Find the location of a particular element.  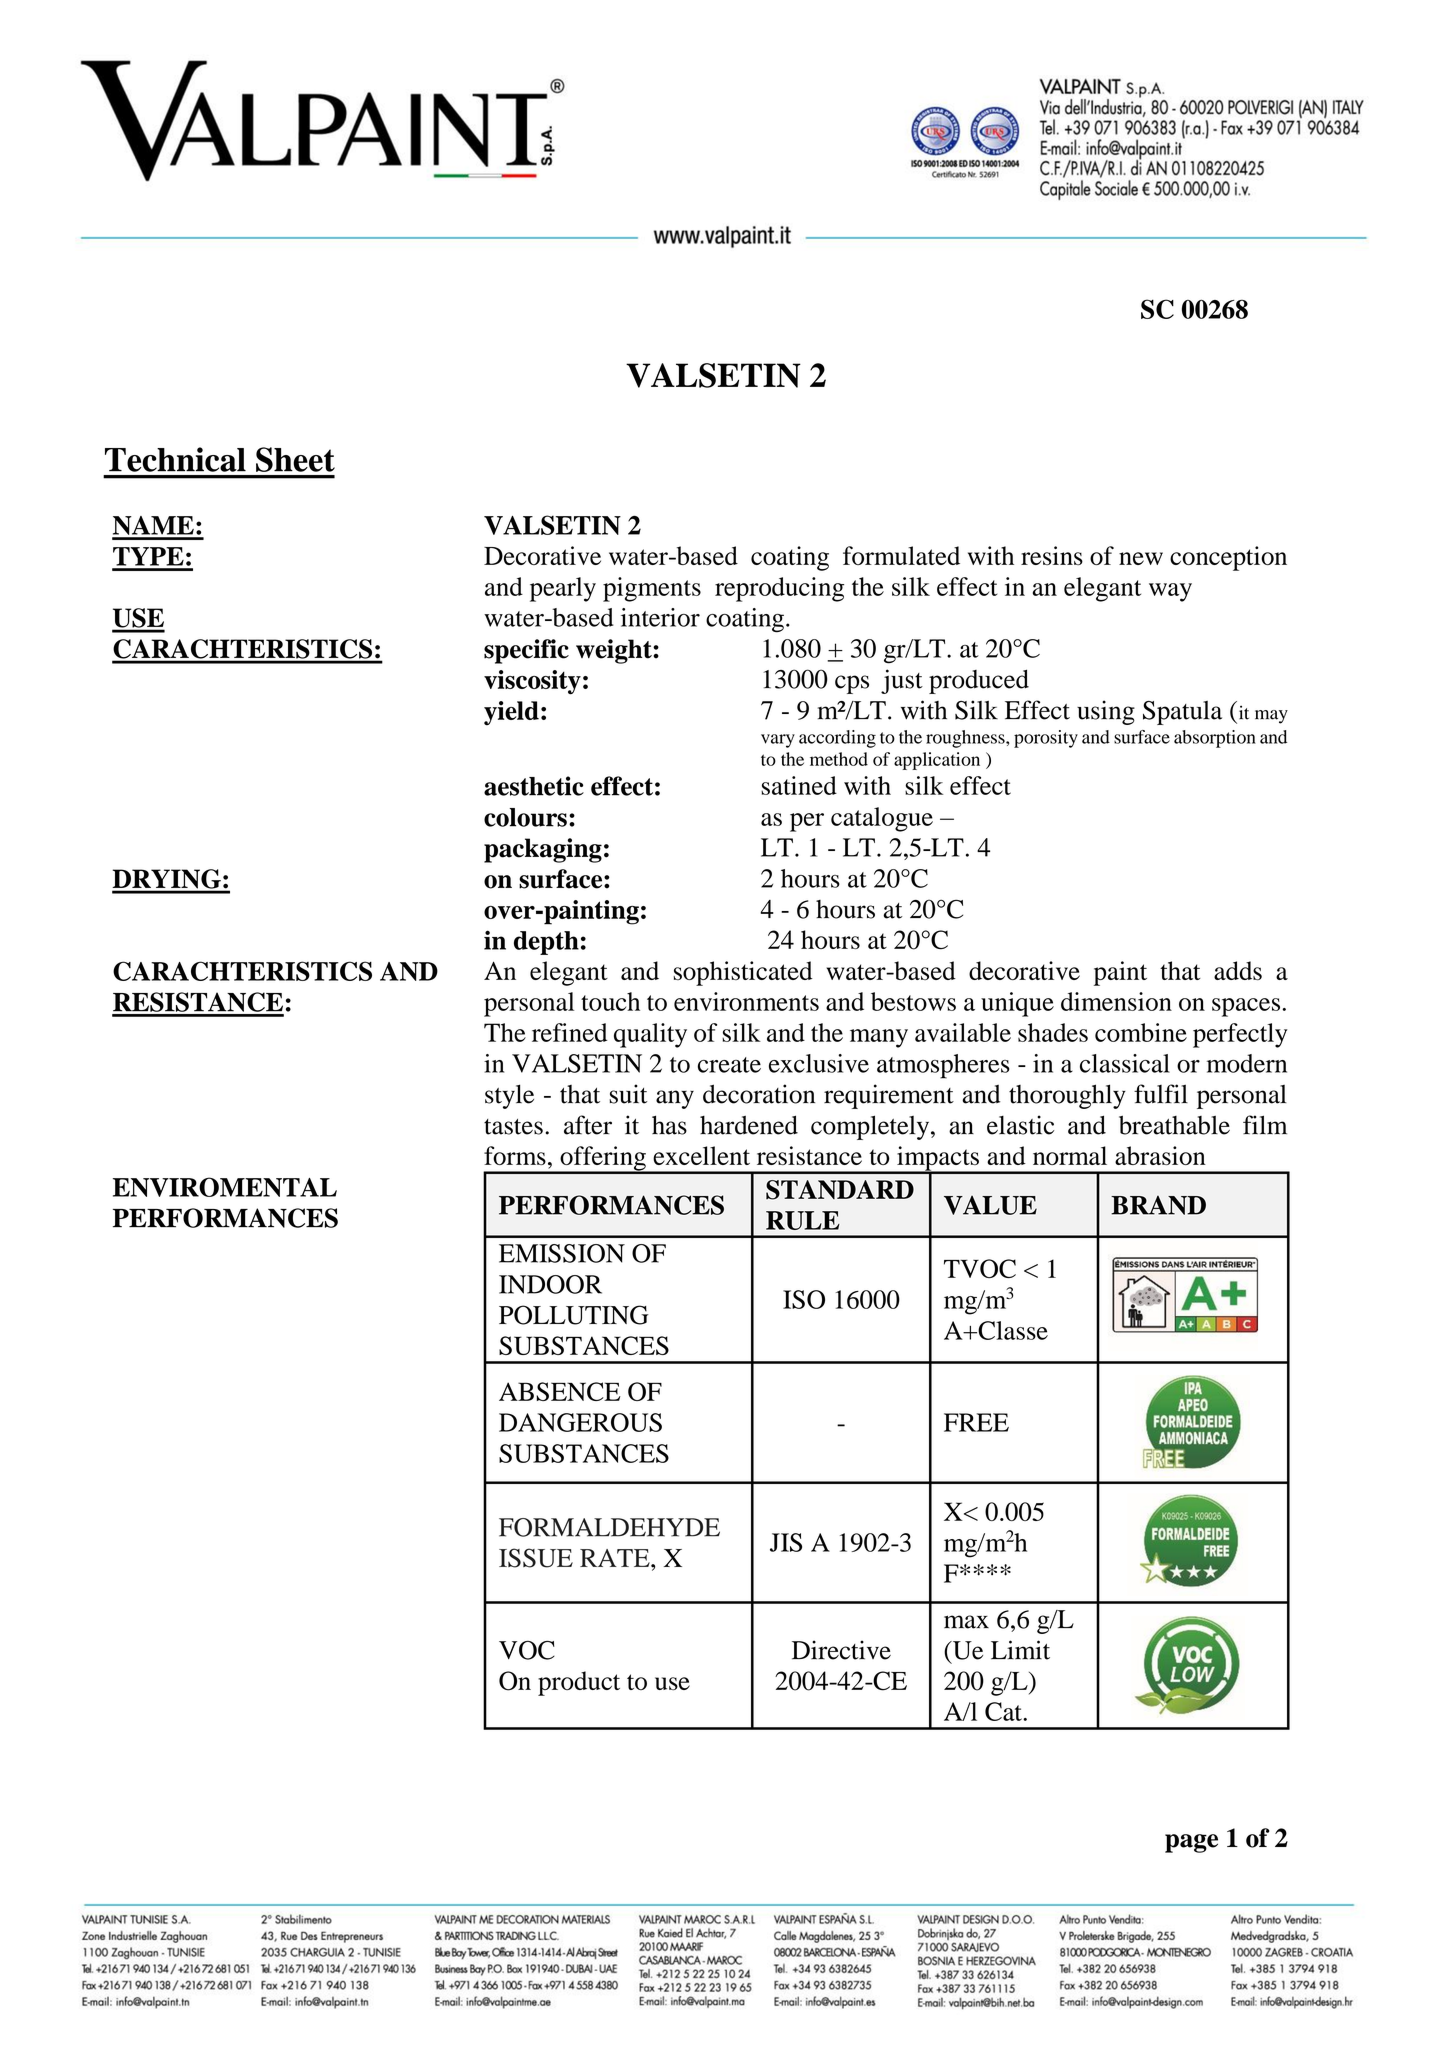

page is located at coordinates (1191, 1843).
